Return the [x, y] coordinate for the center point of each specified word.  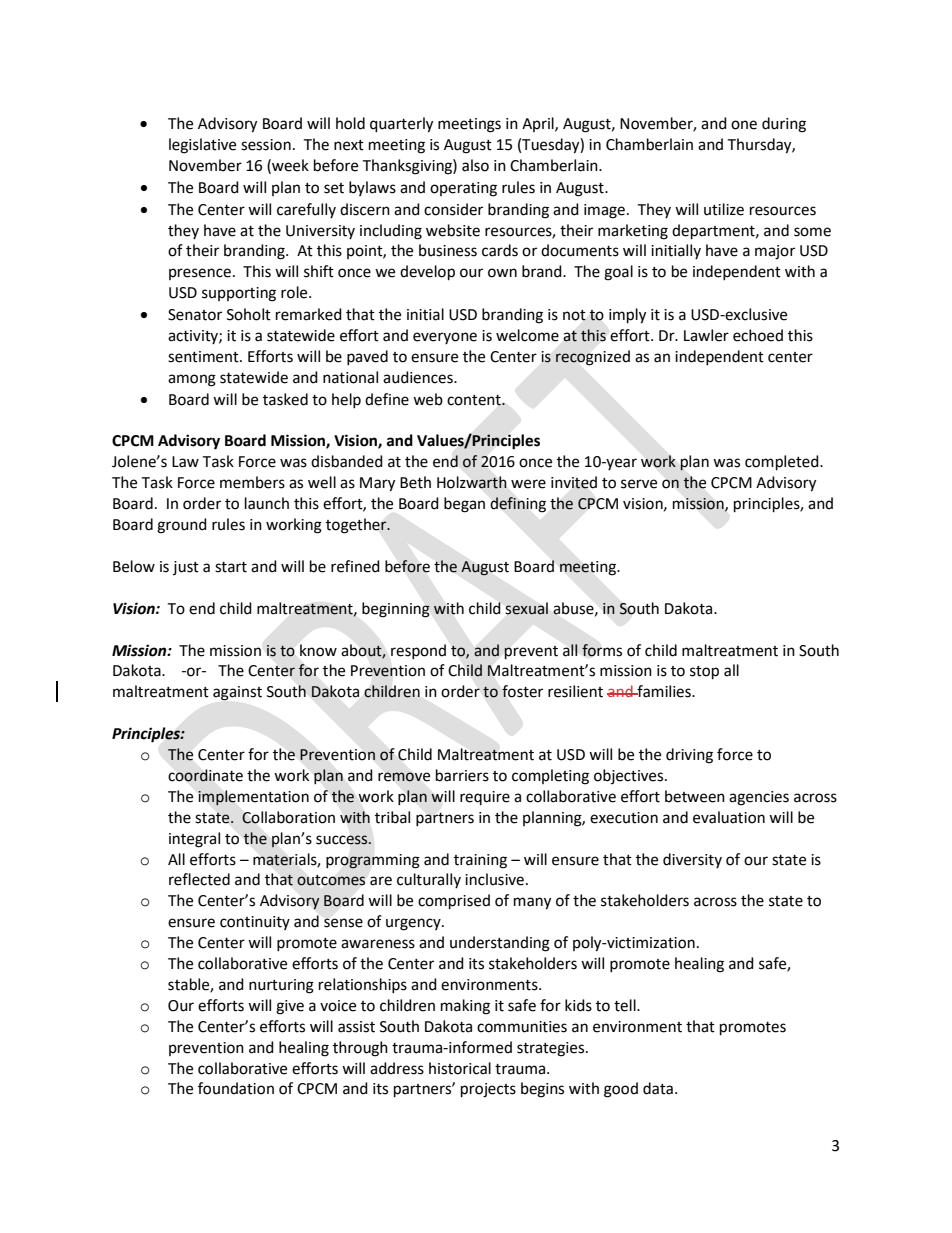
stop [704, 673]
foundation [236, 1088]
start [231, 567]
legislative [202, 146]
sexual [527, 608]
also [475, 165]
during [784, 125]
